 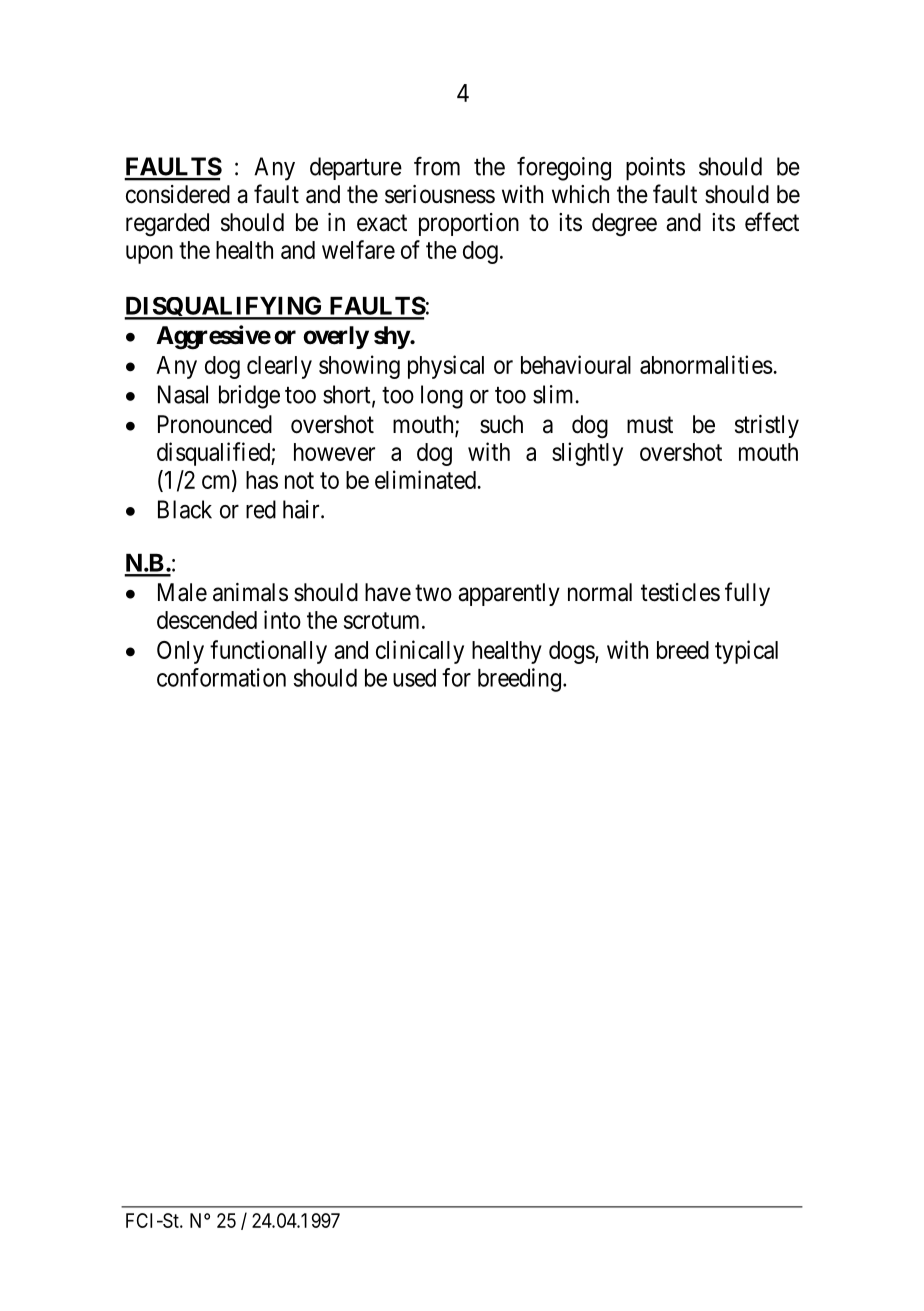 I want to click on DISQUALIFYING, so click(x=224, y=308).
